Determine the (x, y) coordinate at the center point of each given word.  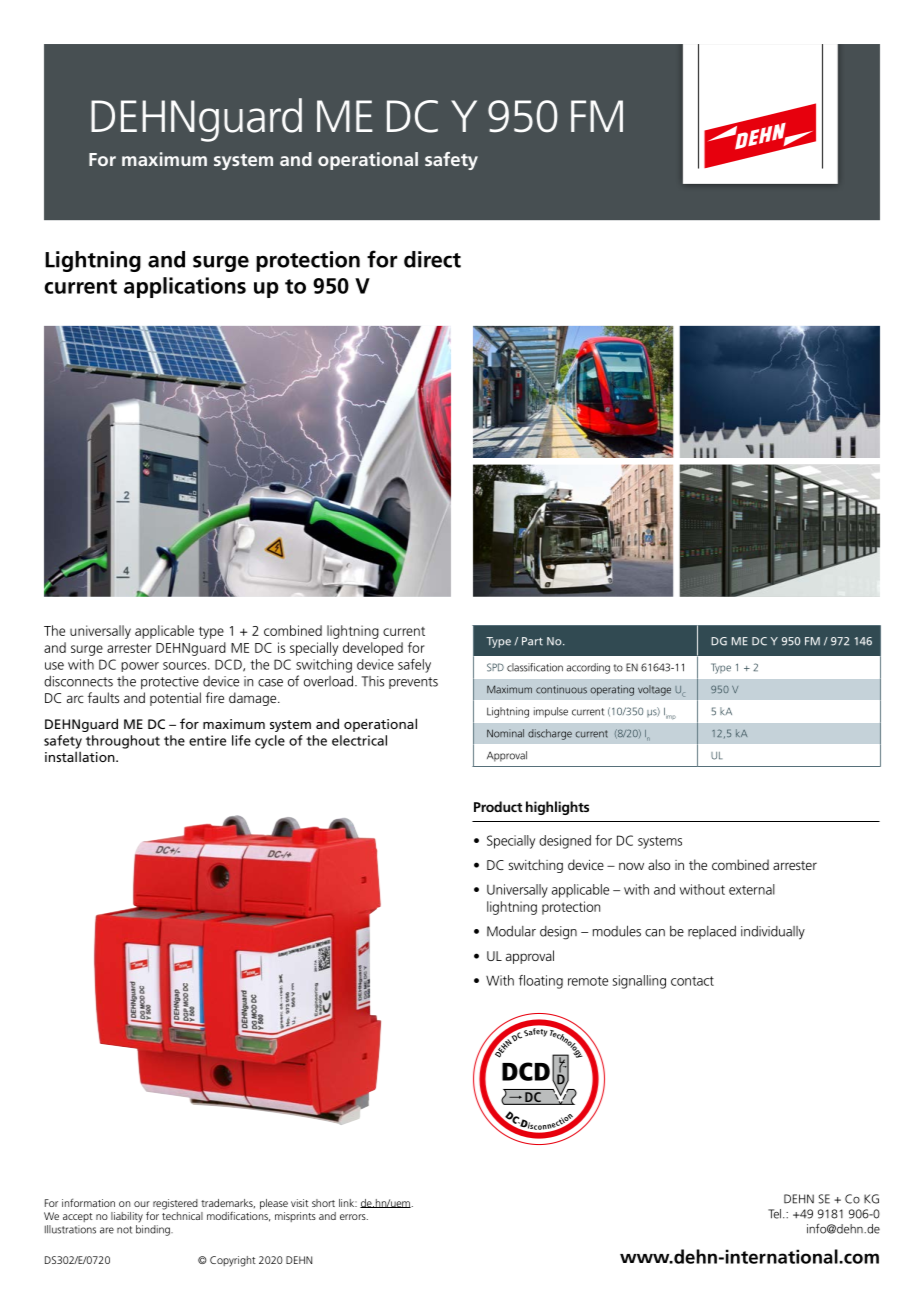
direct (432, 259)
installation (81, 756)
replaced (712, 932)
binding (154, 1230)
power (140, 667)
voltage (654, 690)
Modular (511, 931)
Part (532, 641)
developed (373, 649)
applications (185, 287)
